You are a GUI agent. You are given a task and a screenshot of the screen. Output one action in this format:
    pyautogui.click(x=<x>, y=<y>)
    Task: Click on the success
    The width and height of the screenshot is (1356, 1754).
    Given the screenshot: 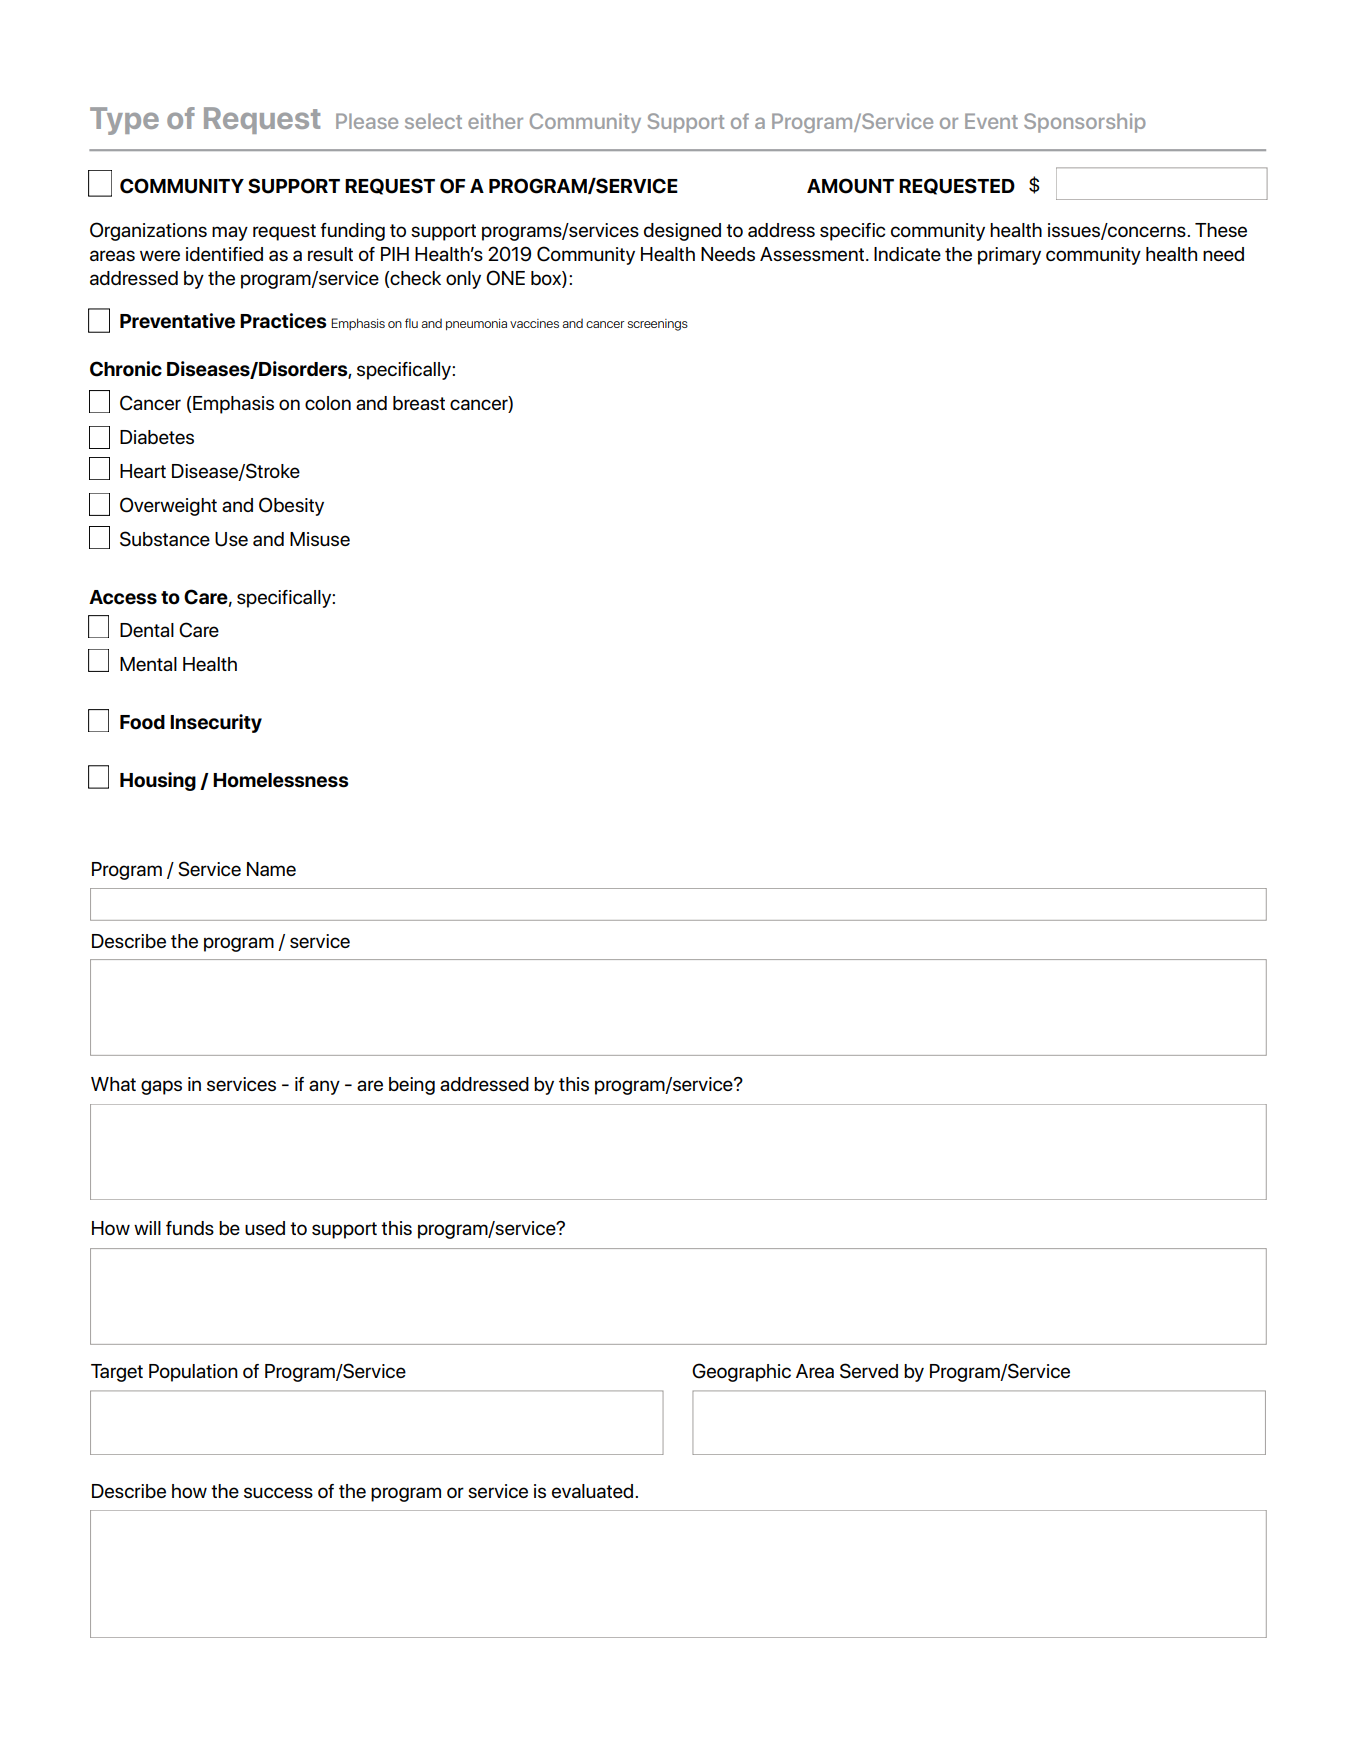 What is the action you would take?
    pyautogui.click(x=278, y=1492)
